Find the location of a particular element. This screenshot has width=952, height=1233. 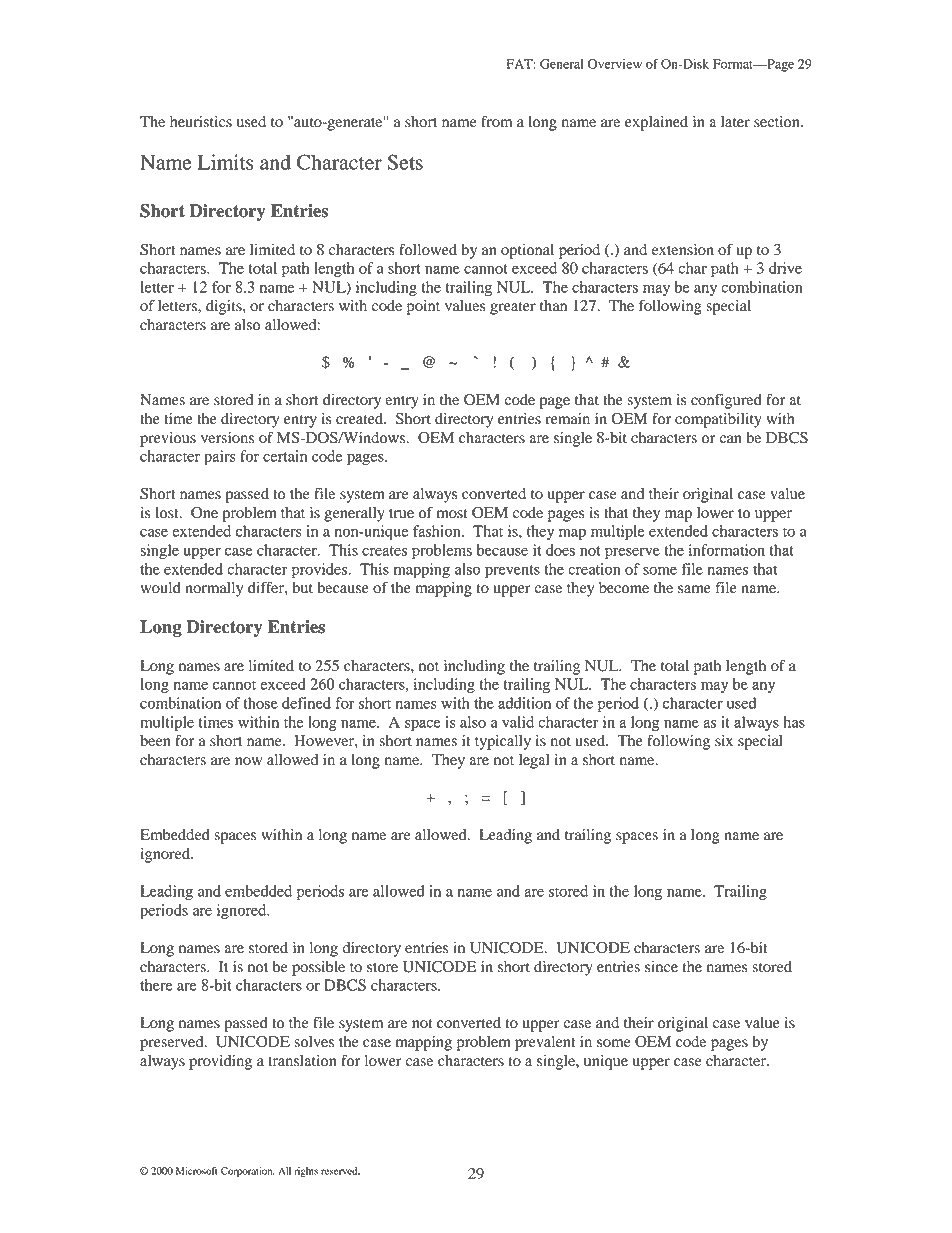

Corporation is located at coordinates (248, 1172).
